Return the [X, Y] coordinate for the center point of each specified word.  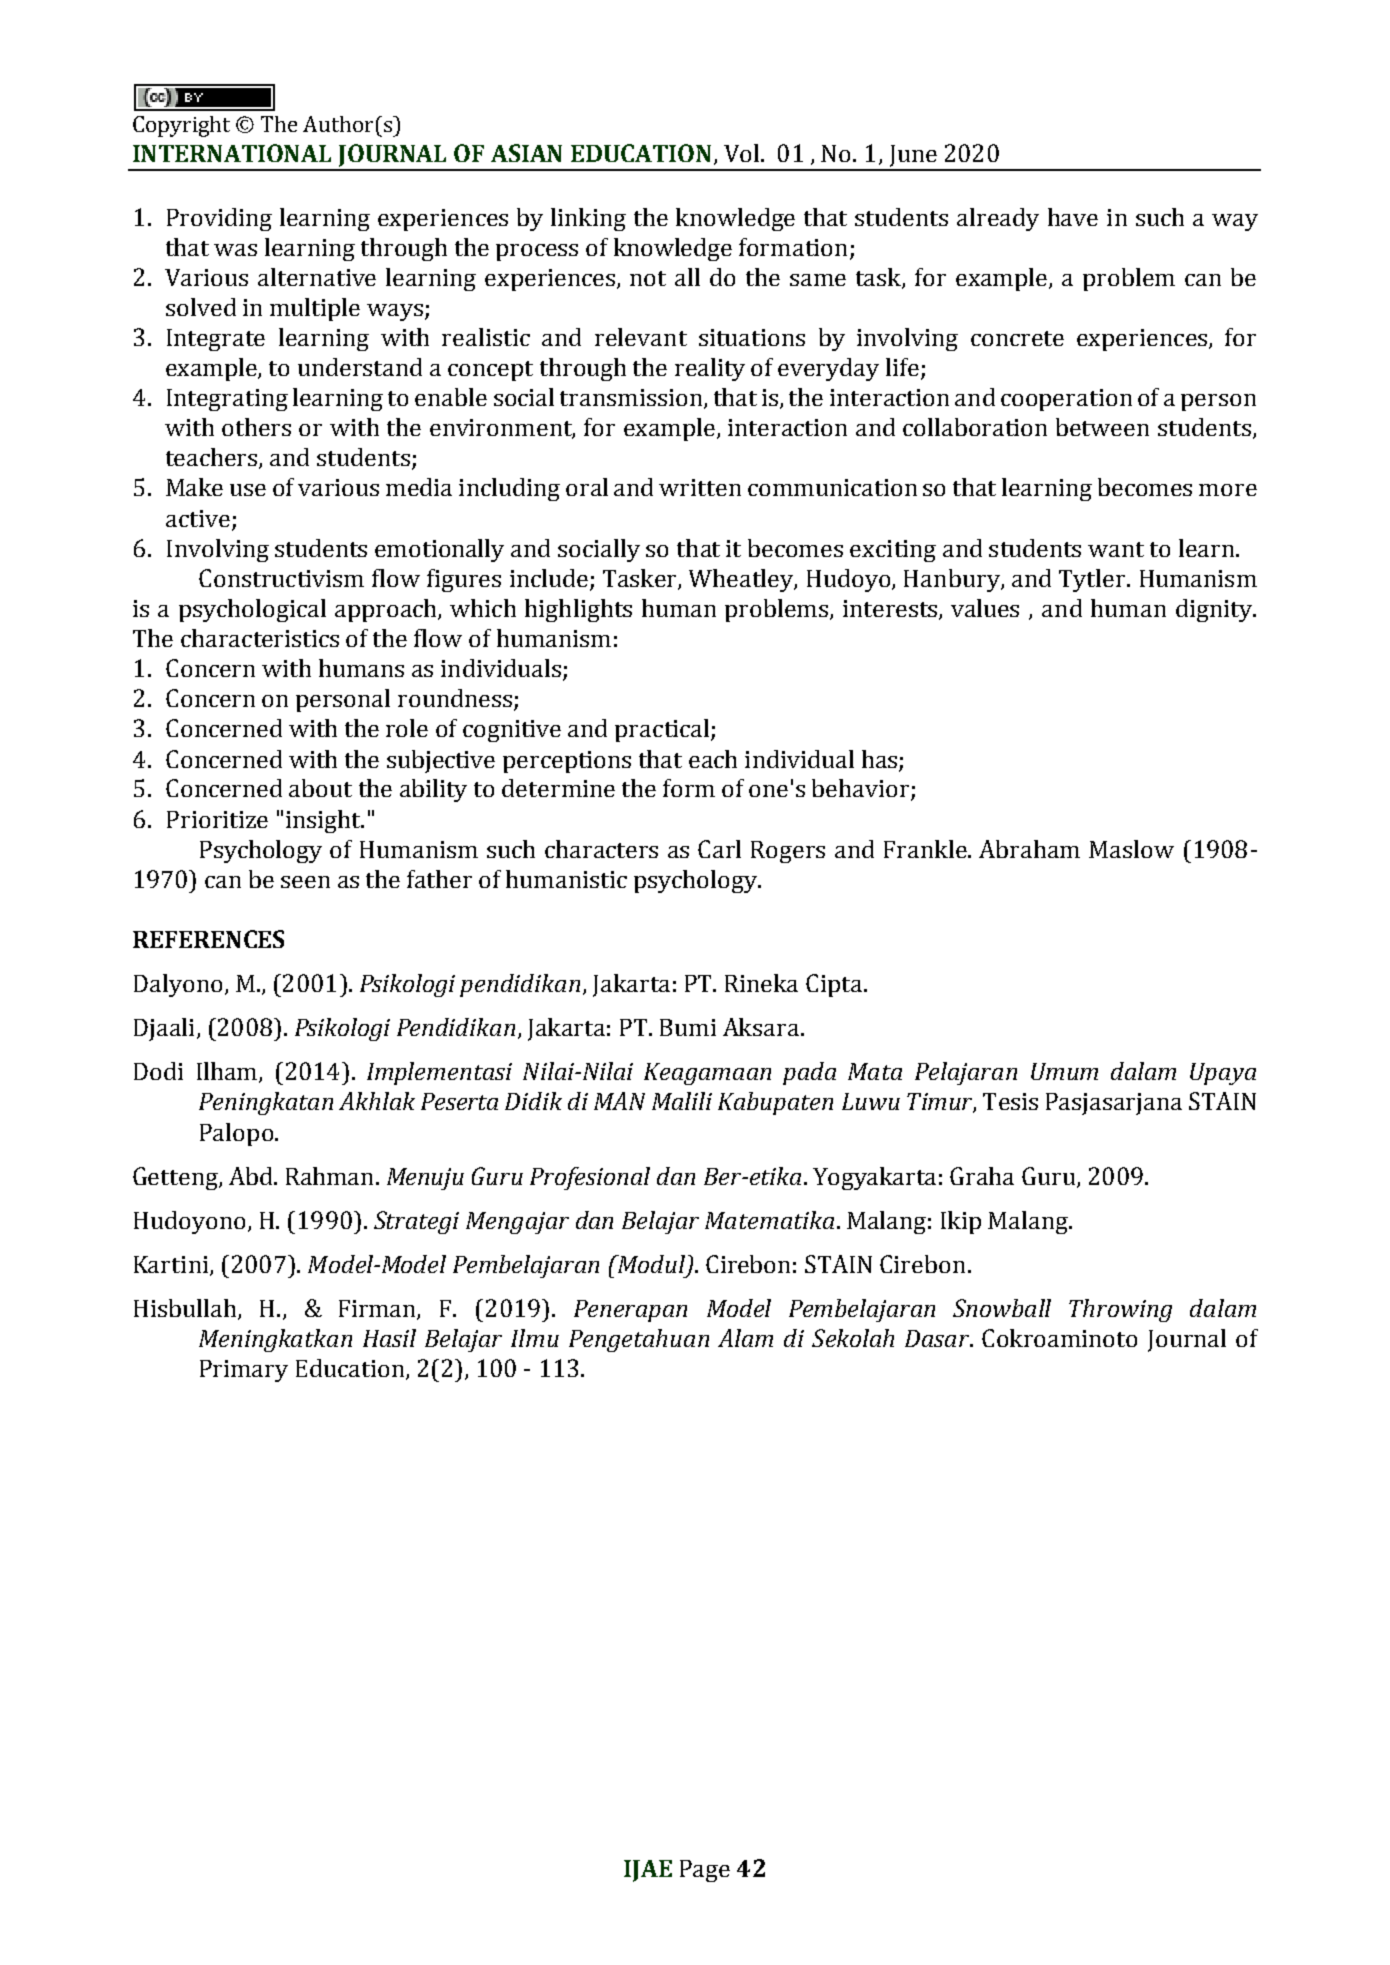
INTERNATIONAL [232, 153]
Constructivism [281, 578]
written [700, 487]
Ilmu [535, 1338]
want [1116, 549]
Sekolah [853, 1338]
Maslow [1131, 849]
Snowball [1002, 1308]
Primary [244, 1371]
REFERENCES [208, 939]
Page [705, 1871]
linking [588, 219]
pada [809, 1073]
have [1073, 217]
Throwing [1120, 1310]
